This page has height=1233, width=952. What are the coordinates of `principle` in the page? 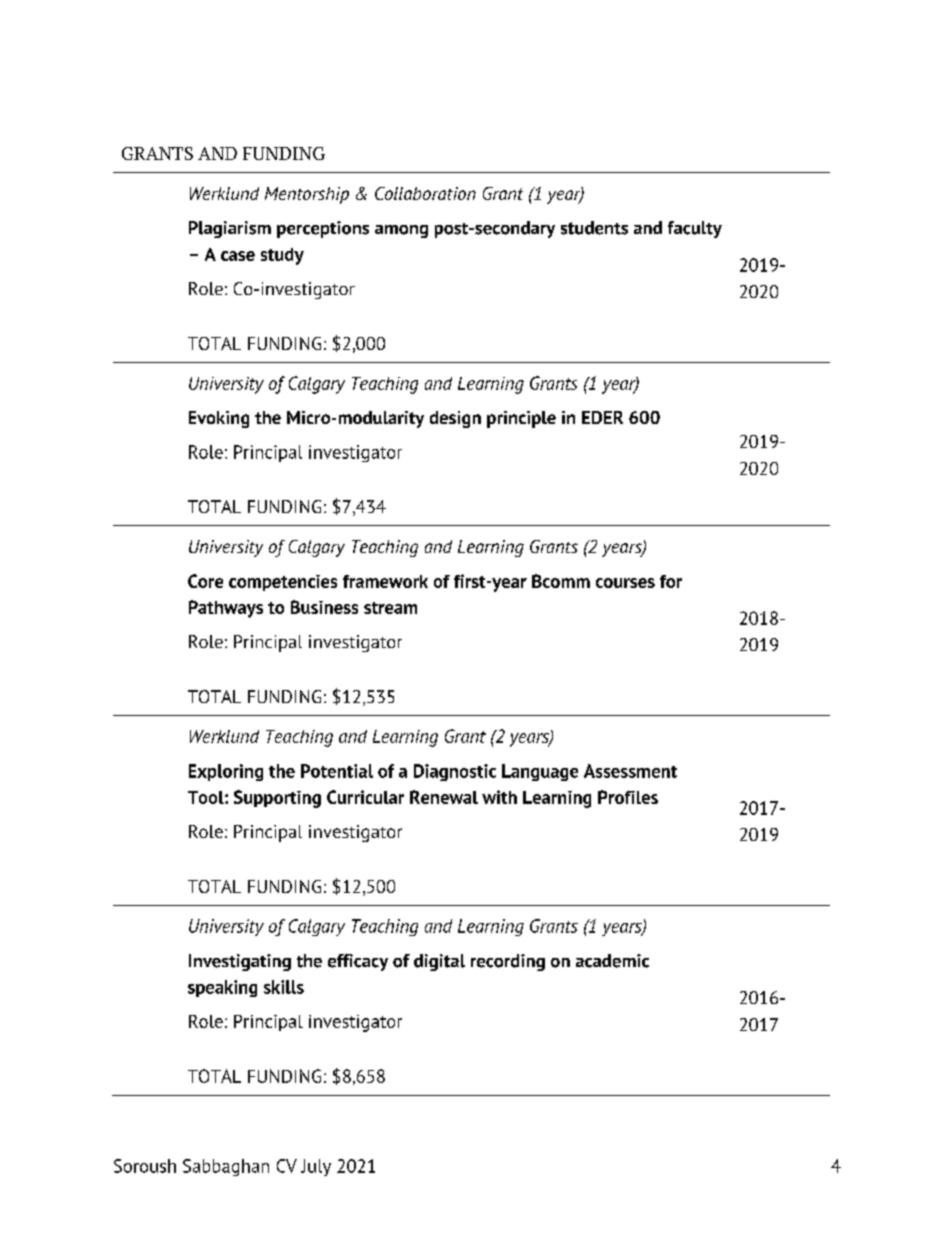 It's located at (521, 419).
